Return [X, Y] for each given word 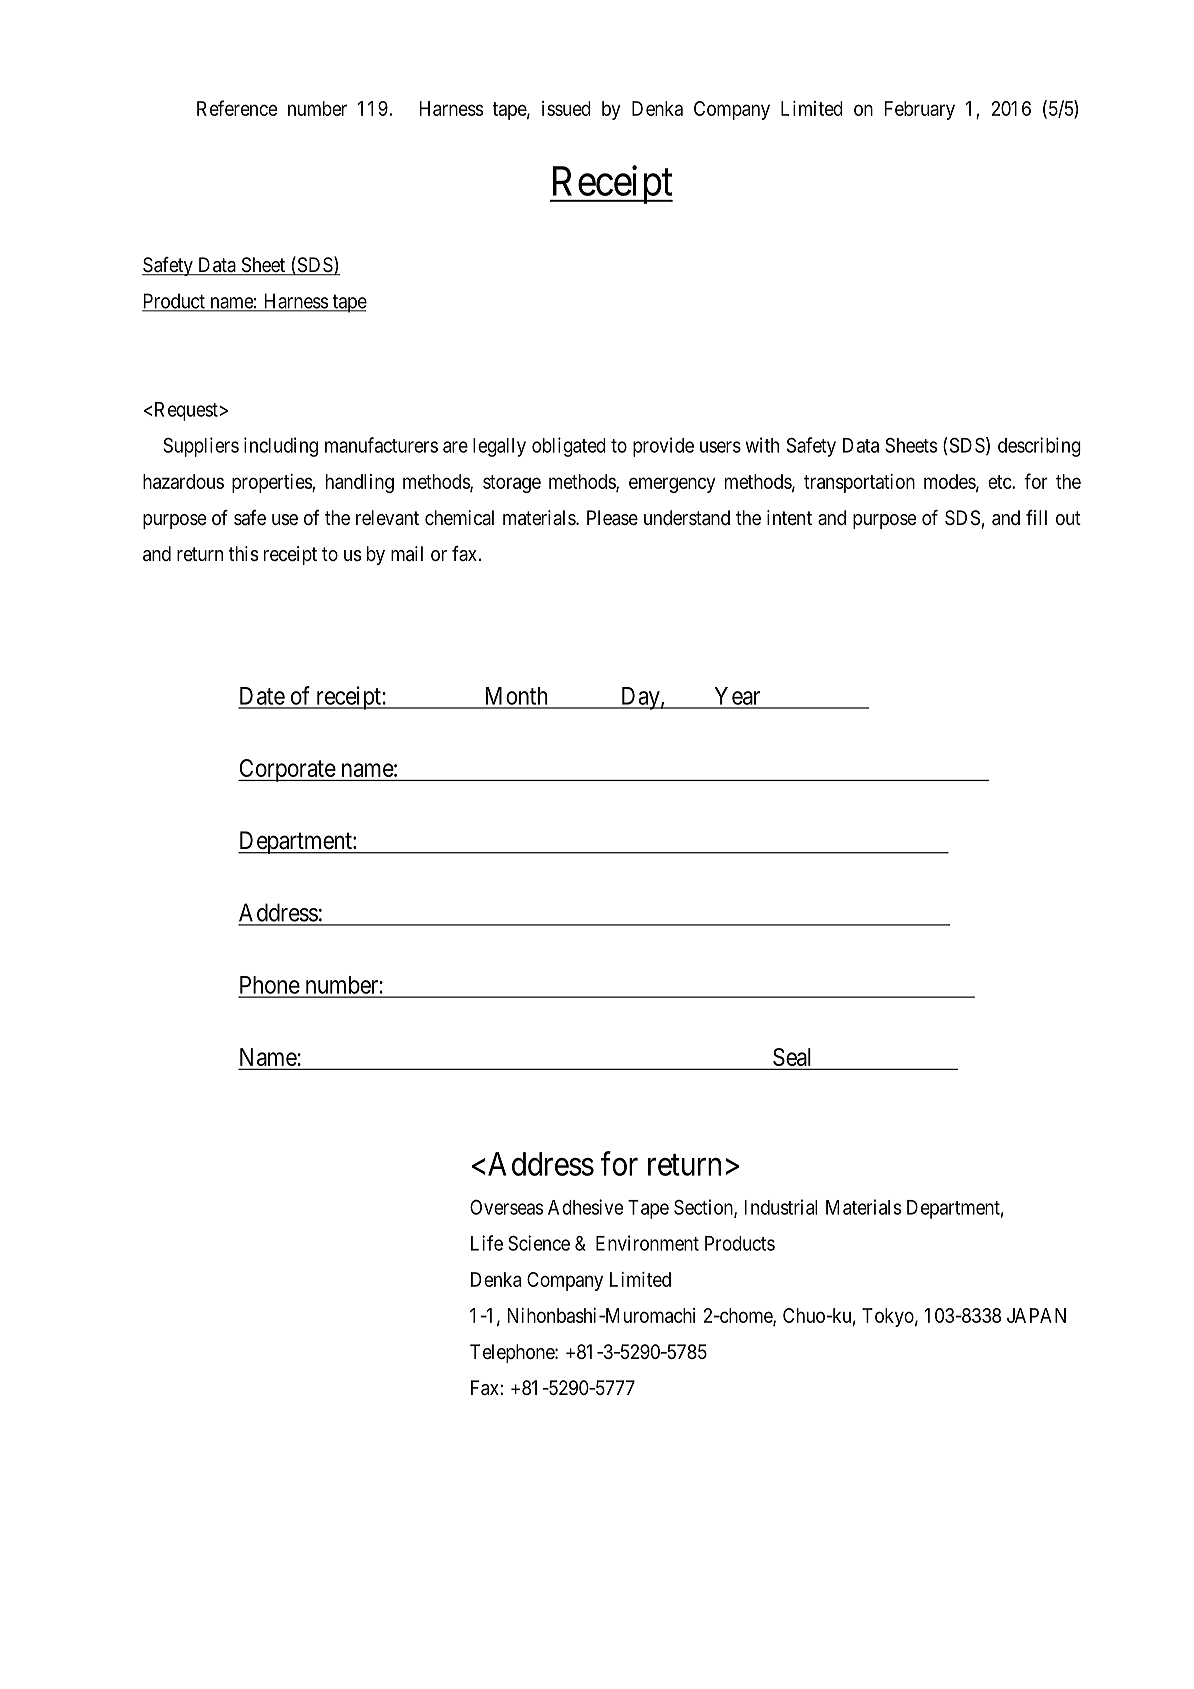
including [281, 447]
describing [1039, 447]
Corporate [287, 770]
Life [487, 1243]
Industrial [781, 1207]
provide [663, 447]
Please [612, 518]
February [920, 110]
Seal [791, 1057]
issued [566, 108]
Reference [237, 108]
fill [1036, 517]
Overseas [506, 1207]
